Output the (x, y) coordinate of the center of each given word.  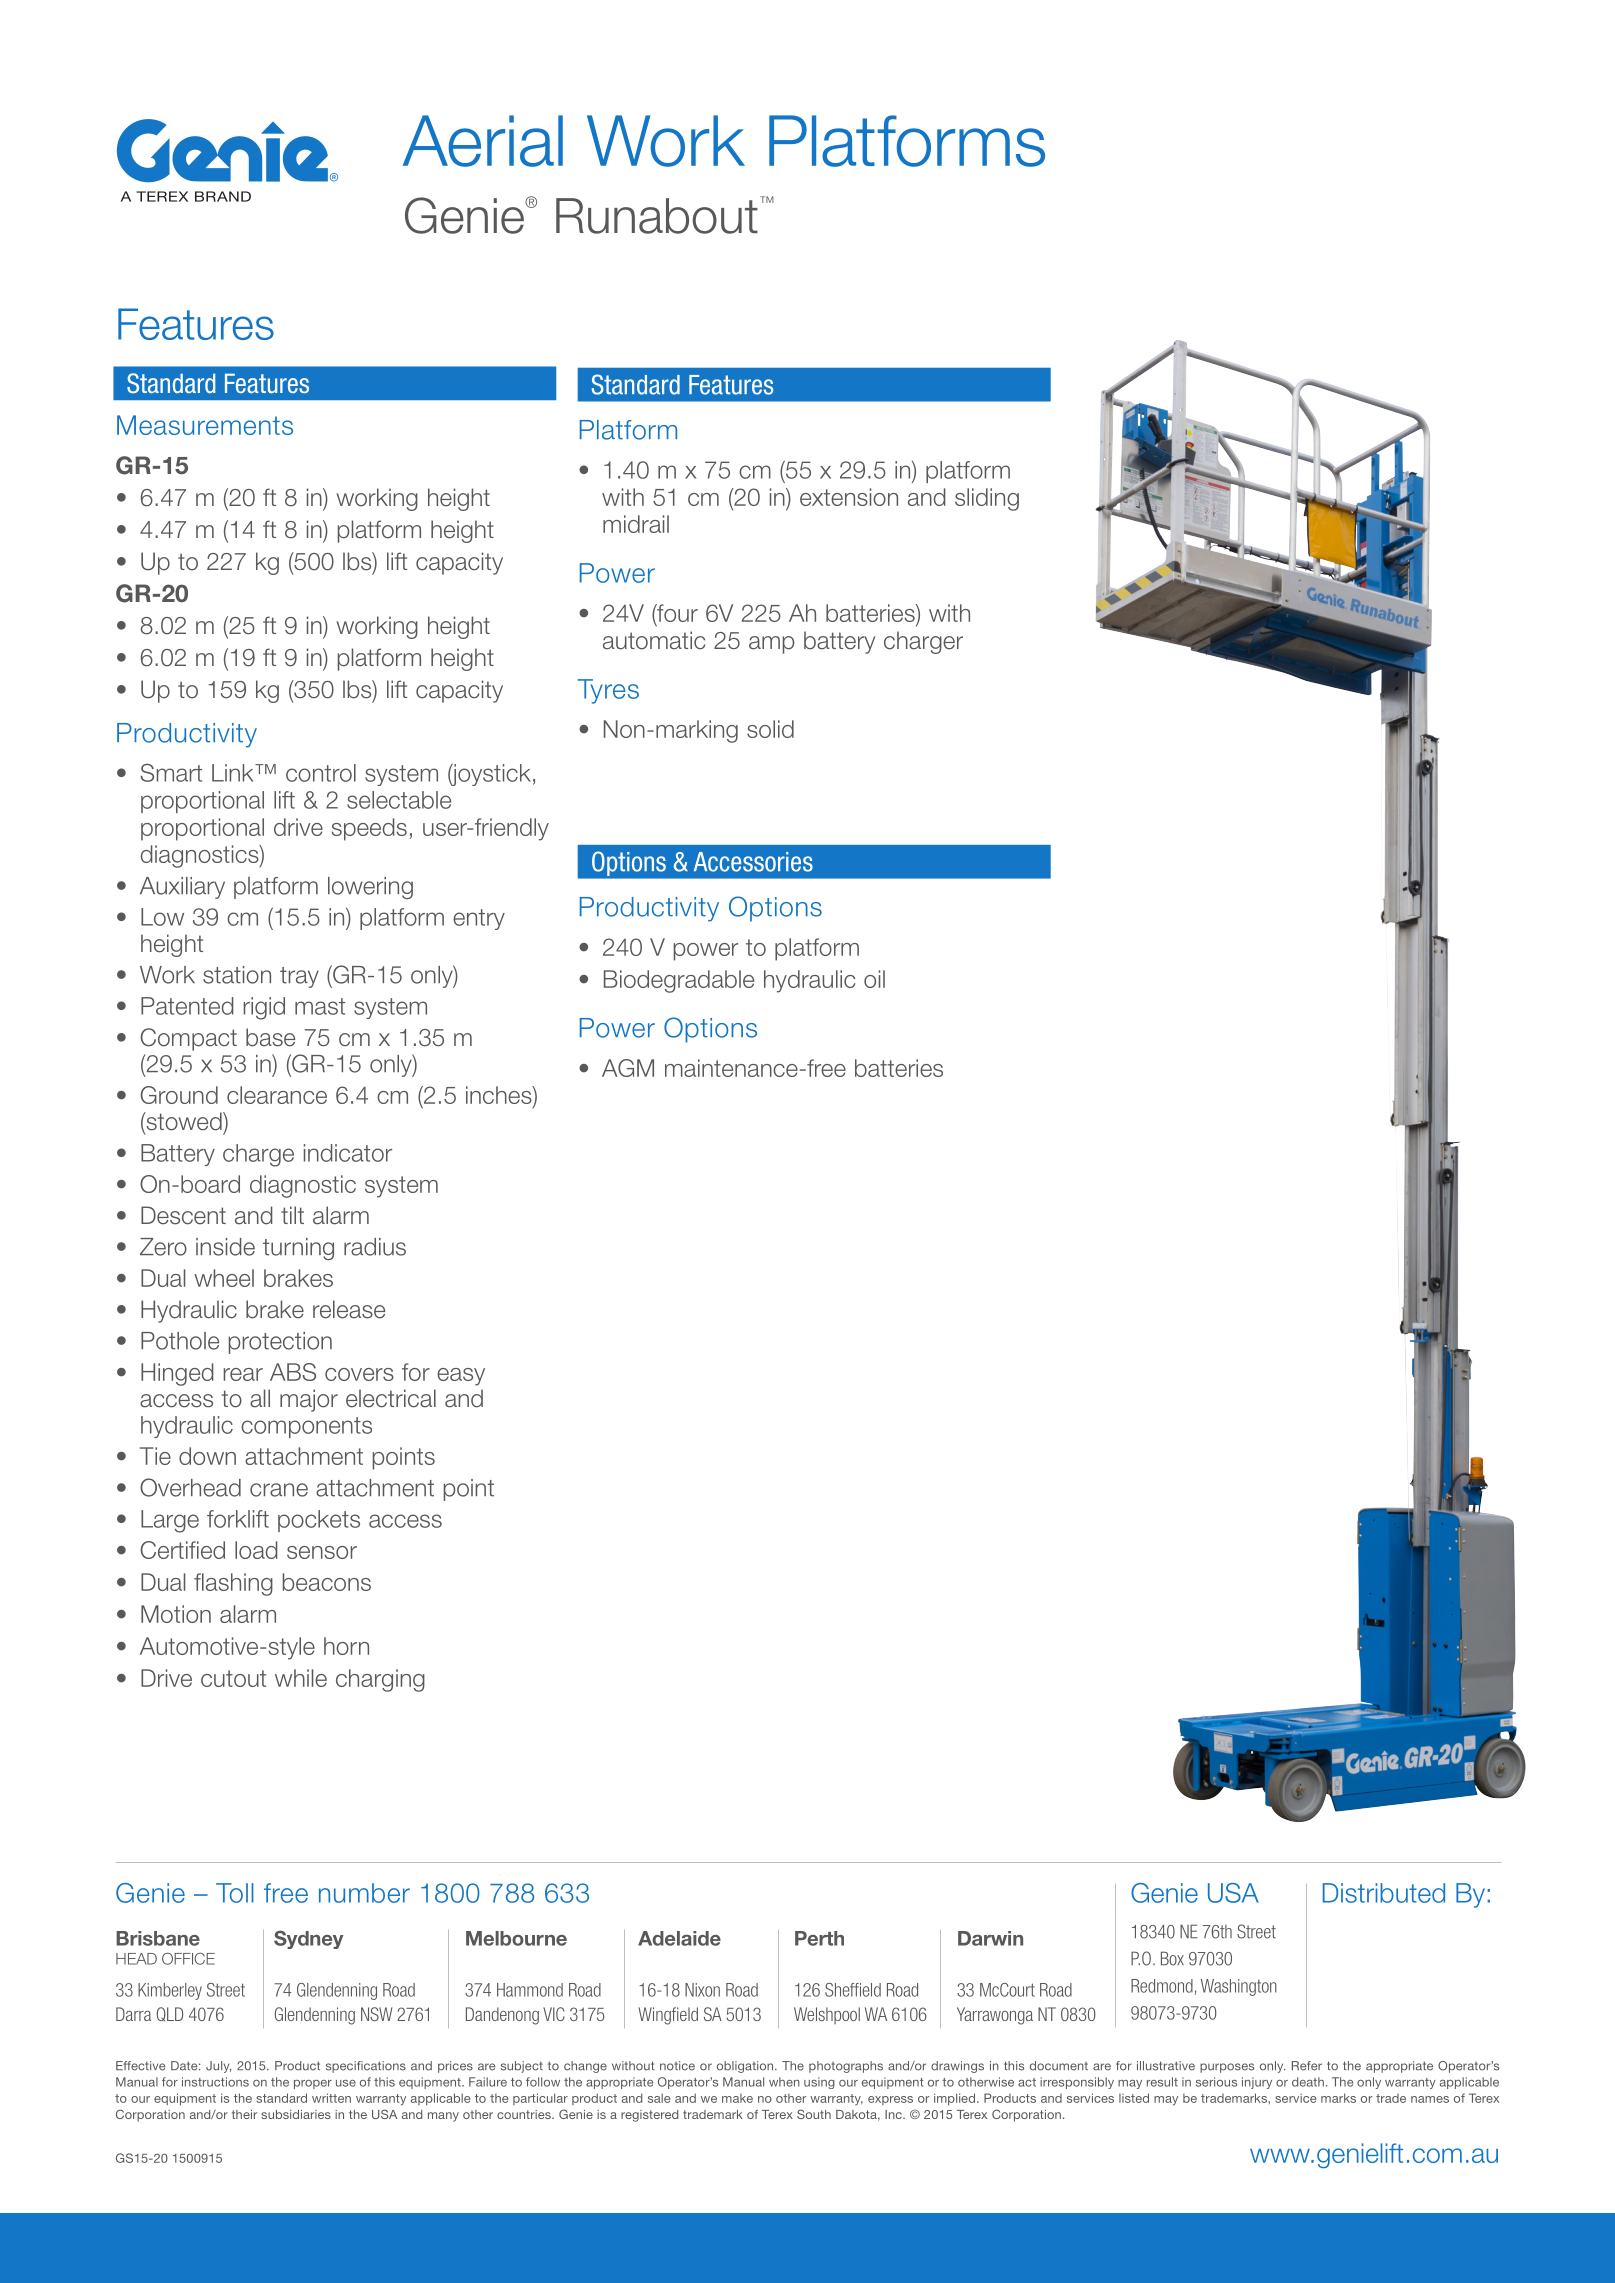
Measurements (205, 425)
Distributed (1384, 1893)
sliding (987, 499)
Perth (819, 1938)
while (301, 1678)
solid (770, 729)
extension (849, 497)
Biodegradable (679, 981)
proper (313, 2084)
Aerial (483, 141)
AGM (628, 1068)
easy (461, 1377)
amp (772, 645)
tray (299, 977)
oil (874, 979)
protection (280, 1343)
